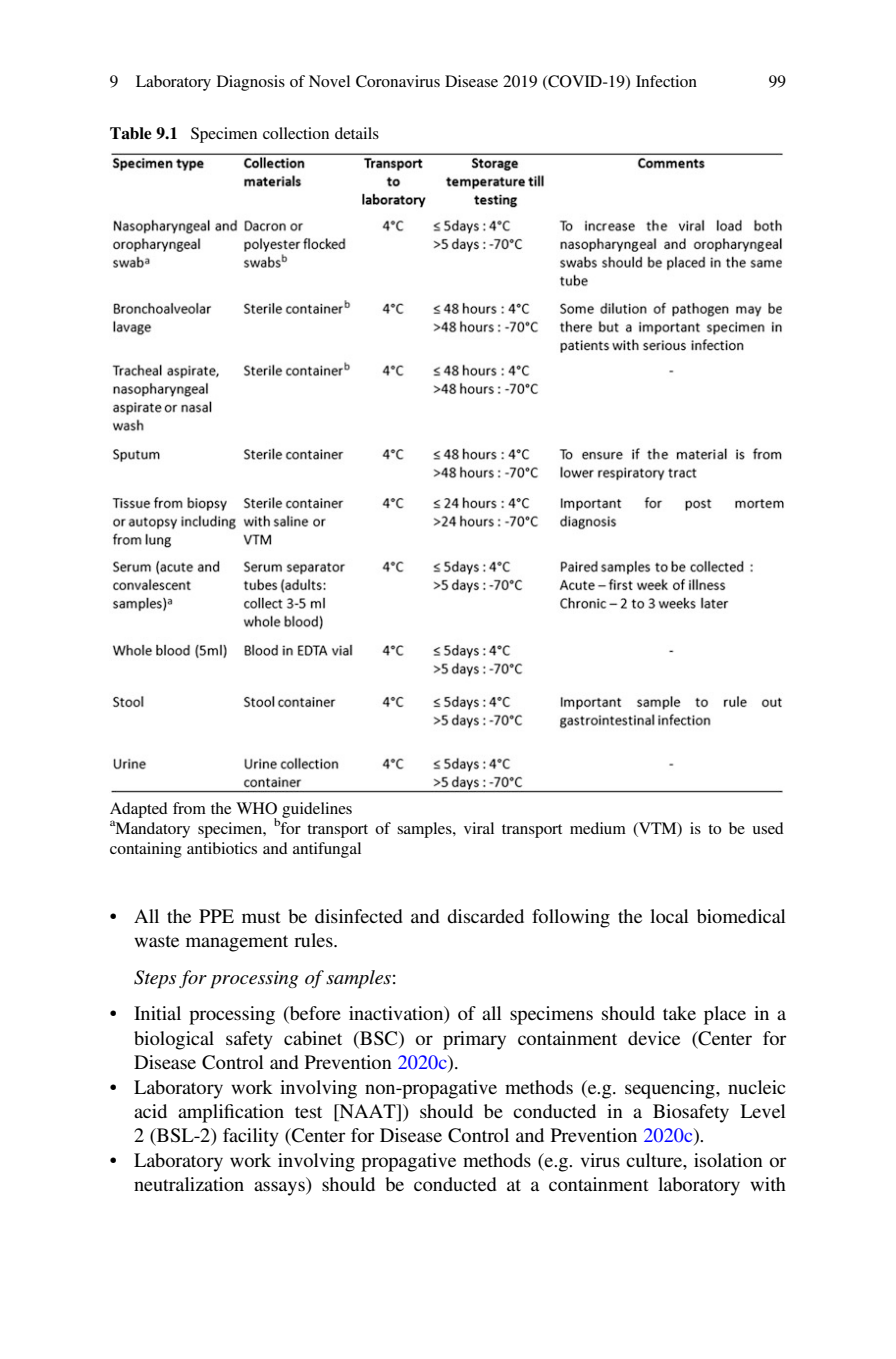 Image resolution: width=896 pixels, height=1359 pixels. I want to click on discarded, so click(485, 916).
